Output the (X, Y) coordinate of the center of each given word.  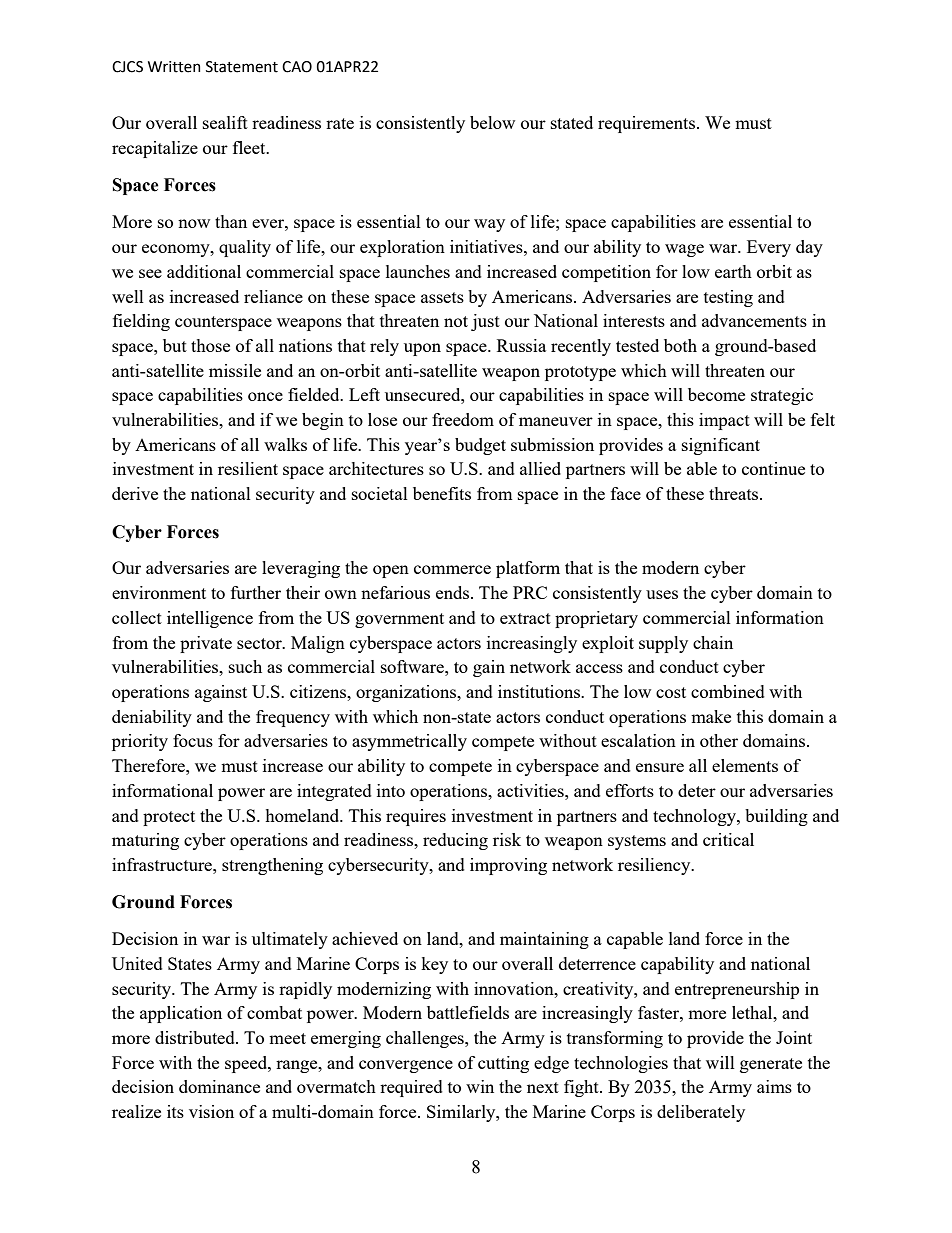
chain (713, 642)
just (485, 322)
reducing (455, 841)
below (492, 122)
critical (728, 839)
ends (454, 592)
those (210, 345)
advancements (754, 320)
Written (174, 67)
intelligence (210, 619)
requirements (648, 124)
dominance (219, 1086)
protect (169, 818)
